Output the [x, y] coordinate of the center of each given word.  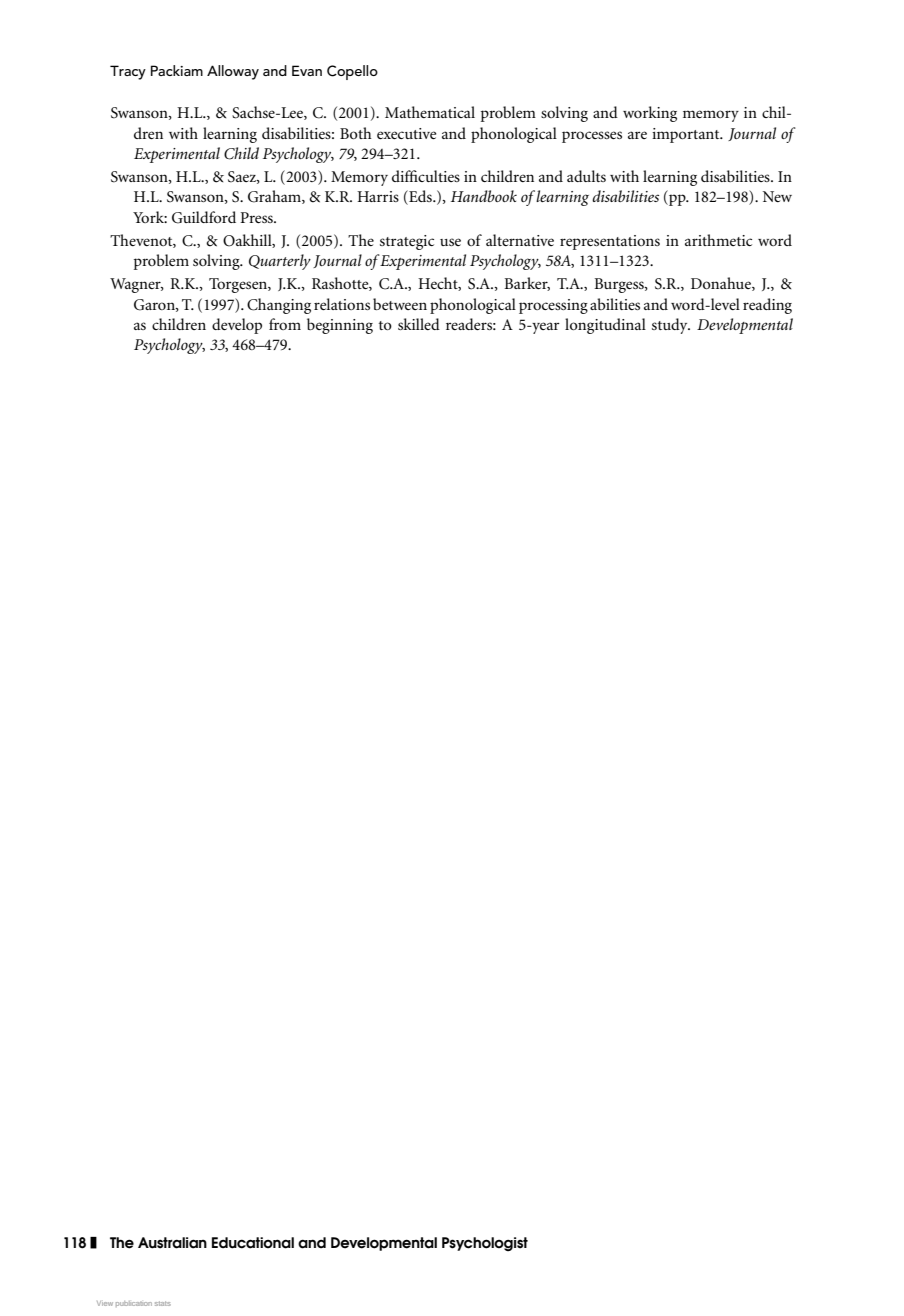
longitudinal [605, 326]
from [285, 324]
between [400, 304]
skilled [419, 324]
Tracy [128, 72]
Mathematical [430, 112]
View [105, 1303]
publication [134, 1304]
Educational [253, 1243]
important [687, 135]
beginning [340, 326]
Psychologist [485, 1244]
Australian [172, 1243]
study [671, 326]
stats [163, 1303]
